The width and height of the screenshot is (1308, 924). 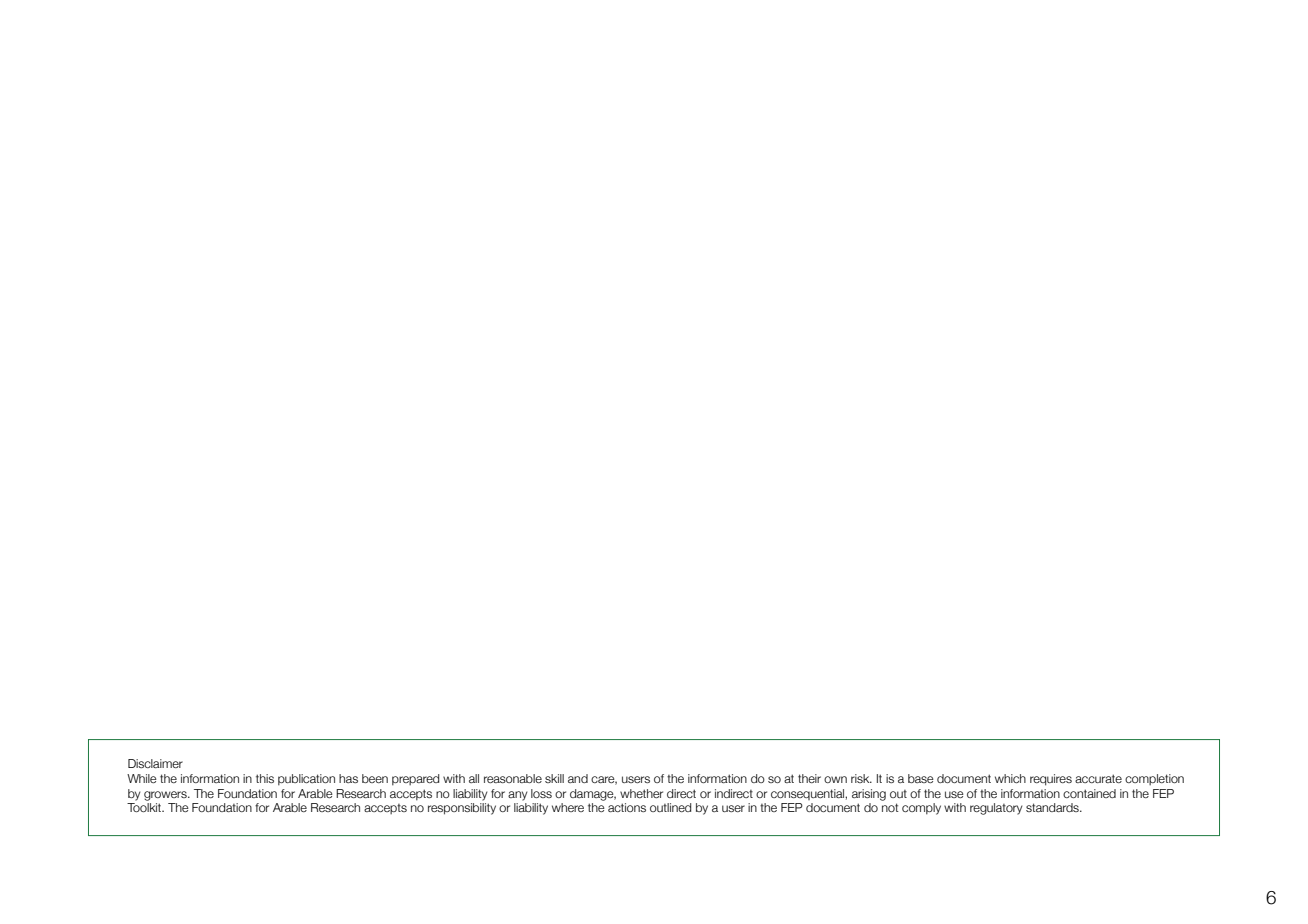 I want to click on which, so click(x=1010, y=778).
